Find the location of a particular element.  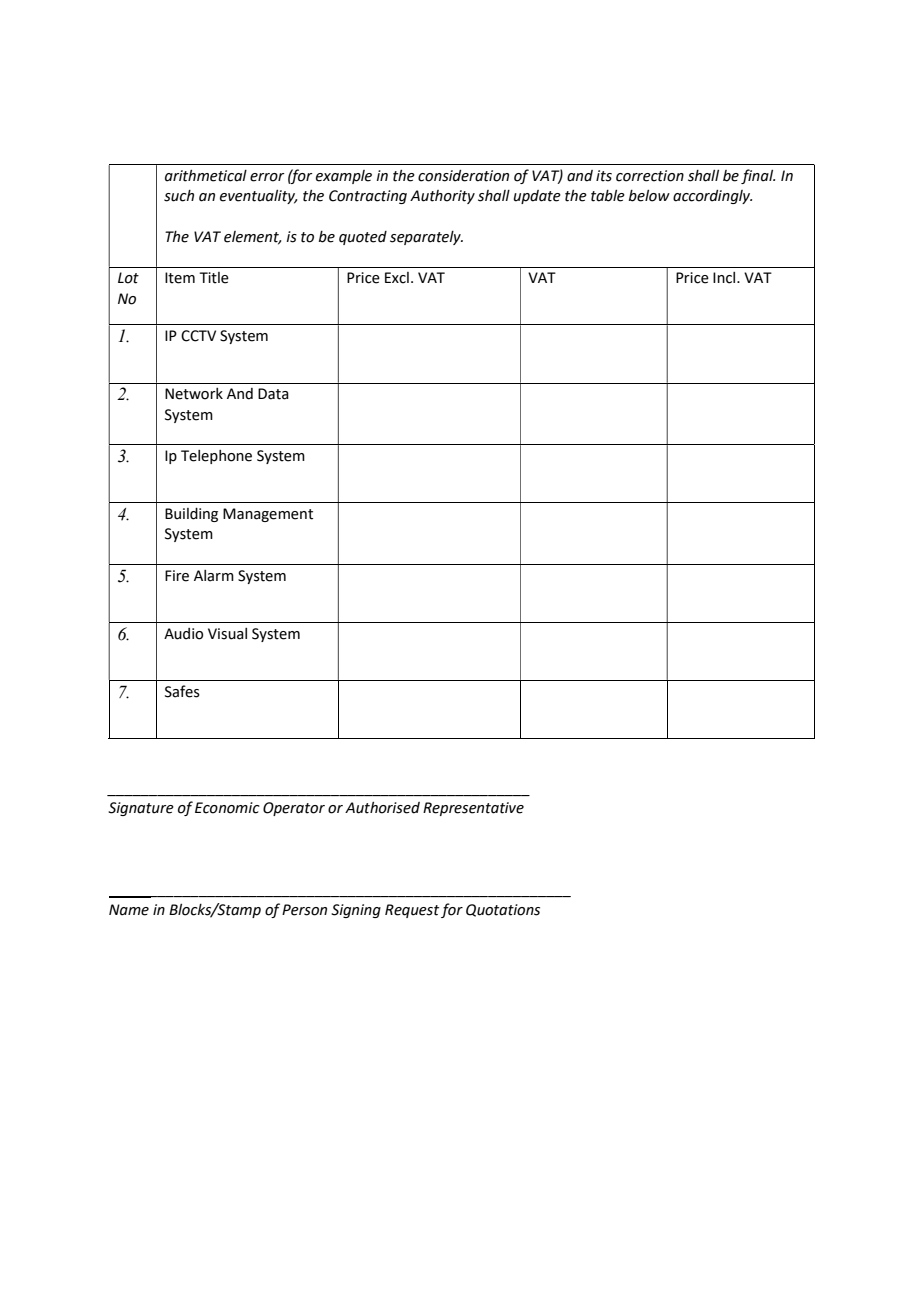

accordingly is located at coordinates (712, 197).
